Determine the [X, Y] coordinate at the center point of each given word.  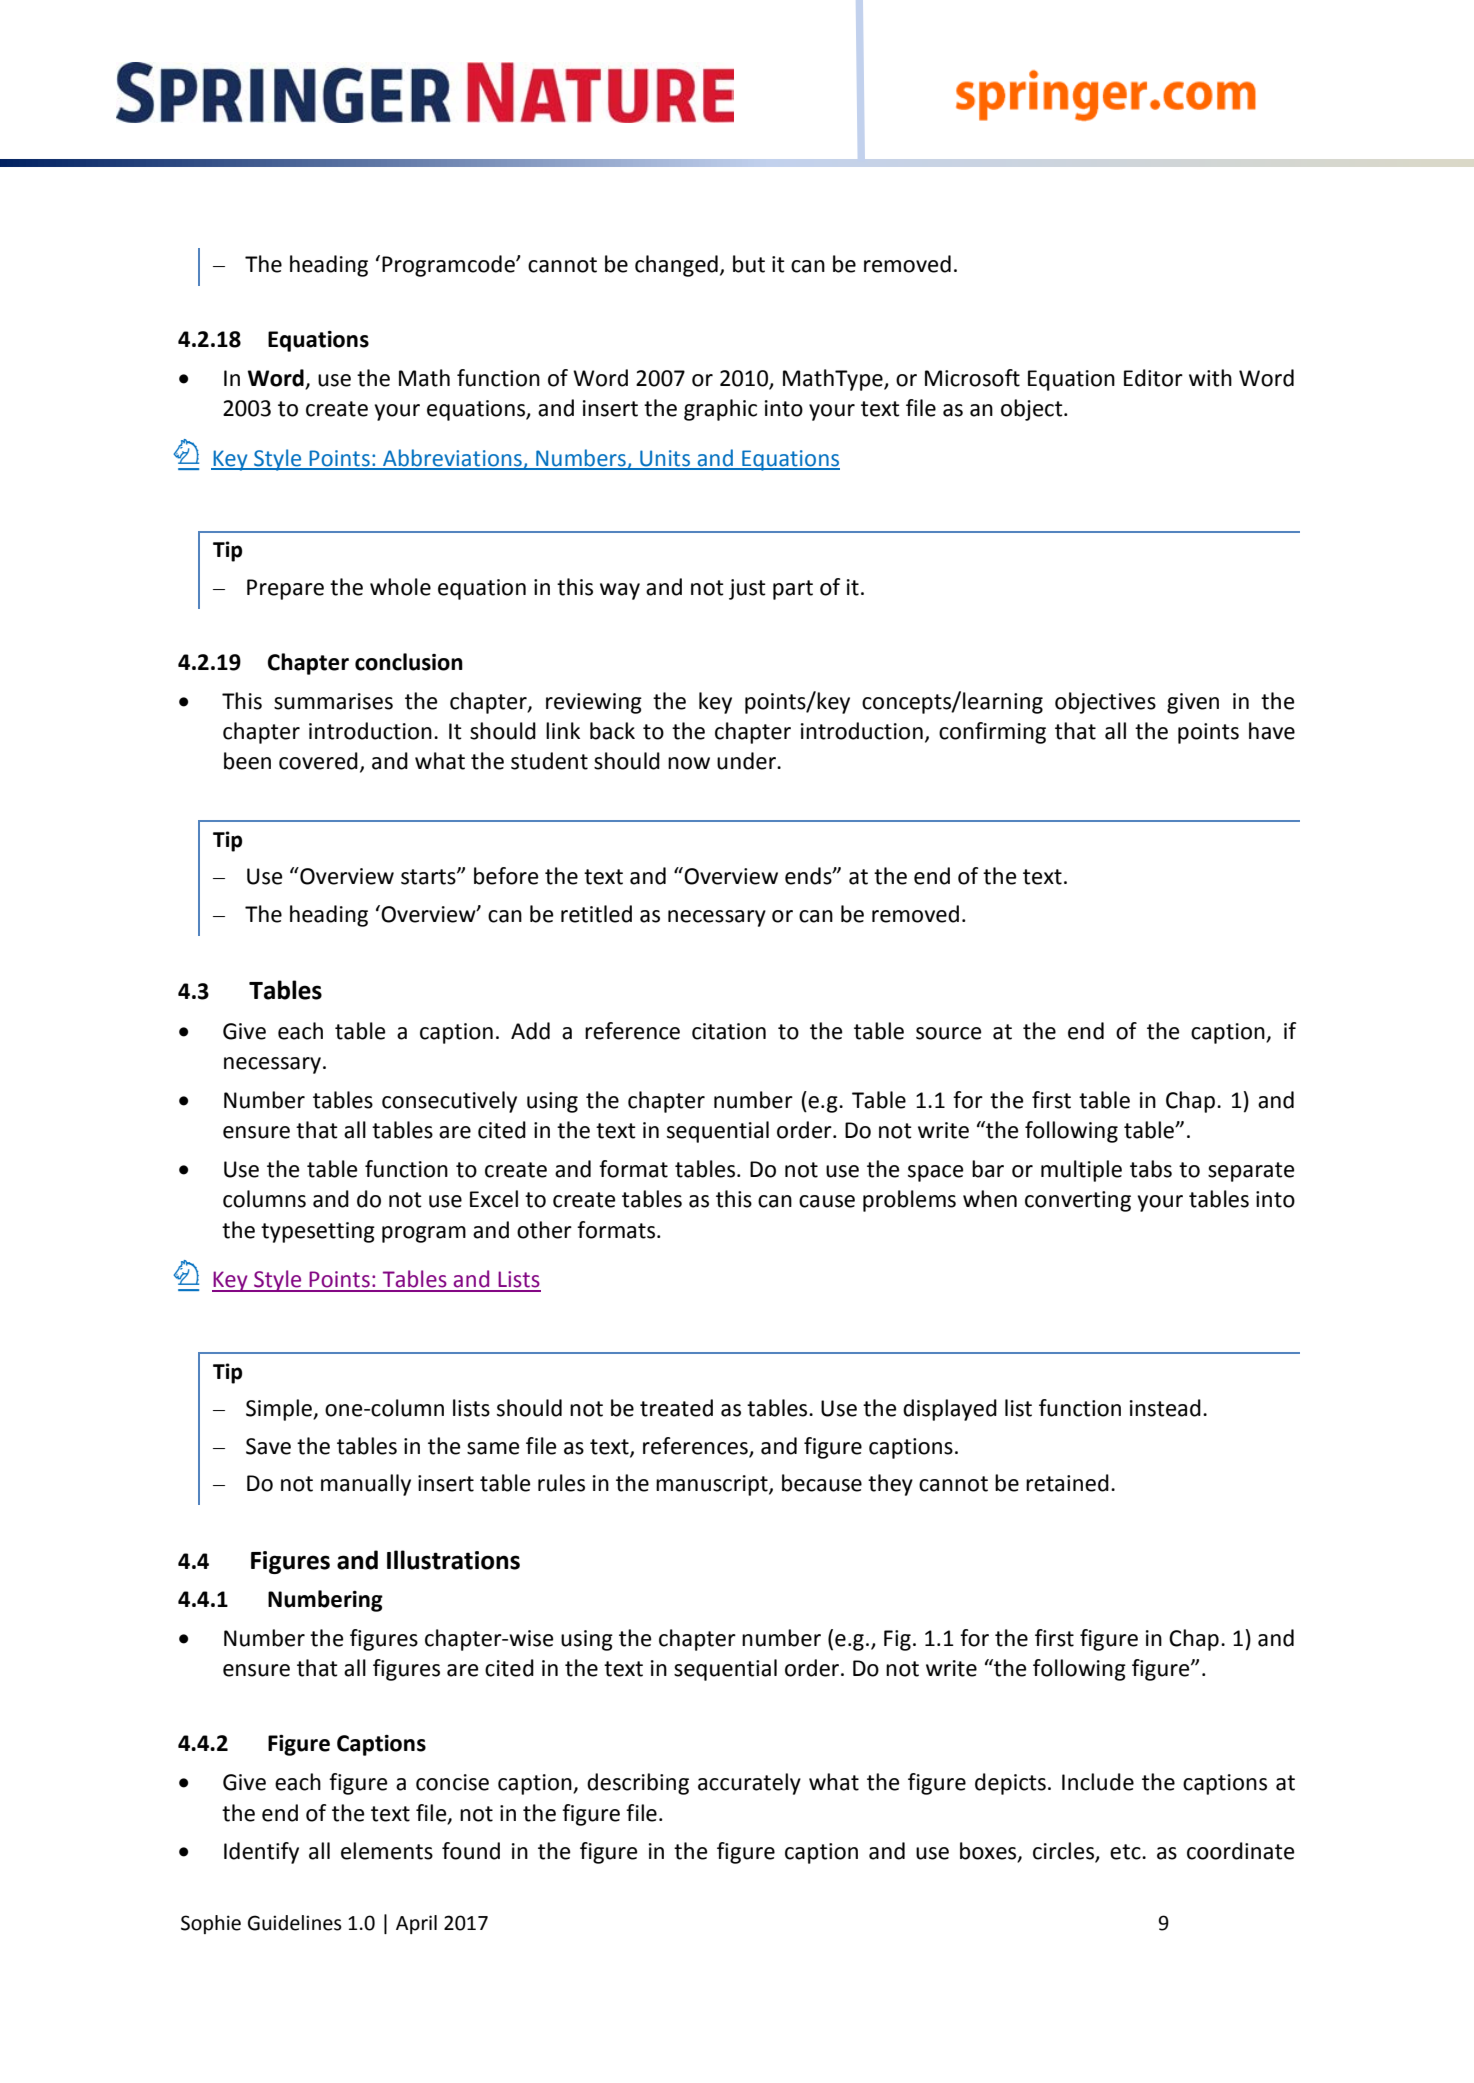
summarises [333, 701]
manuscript [713, 1485]
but [749, 264]
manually [366, 1485]
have [1272, 731]
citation [729, 1031]
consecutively [449, 1102]
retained [1067, 1483]
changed [676, 266]
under [747, 761]
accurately [749, 1784]
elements [387, 1851]
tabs [1151, 1169]
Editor [1153, 378]
